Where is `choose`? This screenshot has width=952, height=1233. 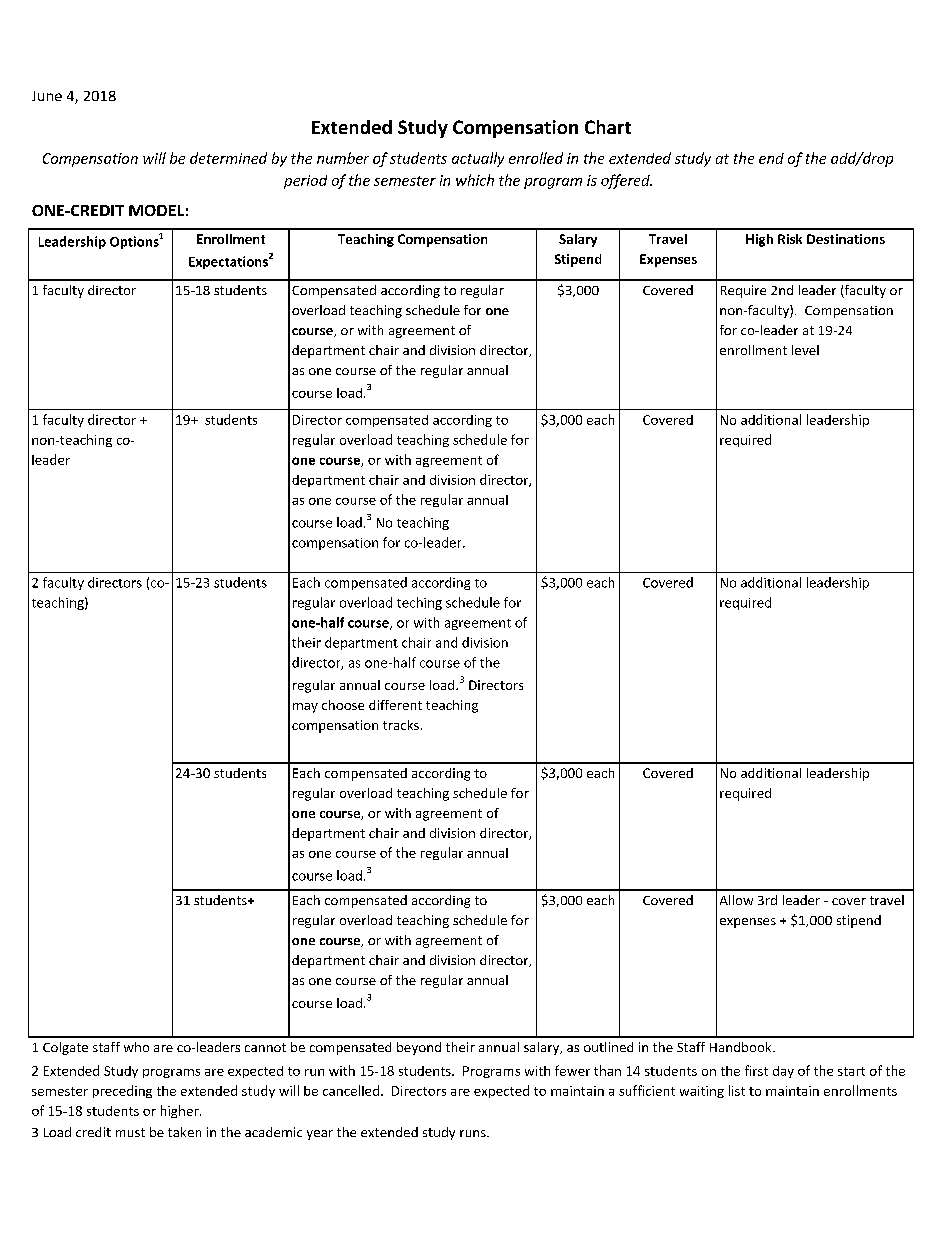
choose is located at coordinates (343, 705).
